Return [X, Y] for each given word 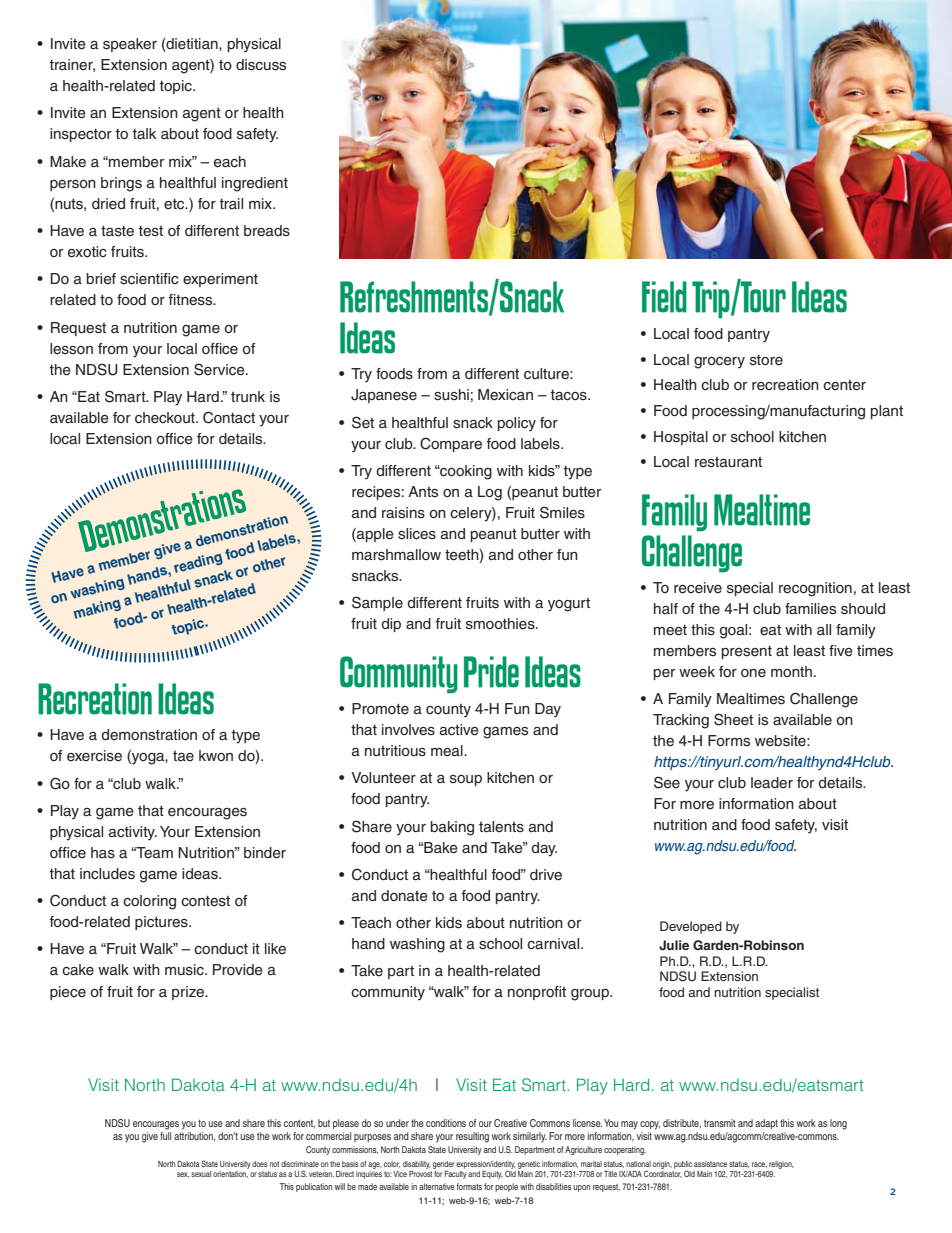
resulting [472, 1137]
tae [183, 756]
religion [781, 1165]
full [165, 1136]
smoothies [501, 624]
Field [664, 297]
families [810, 609]
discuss [261, 65]
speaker [130, 45]
